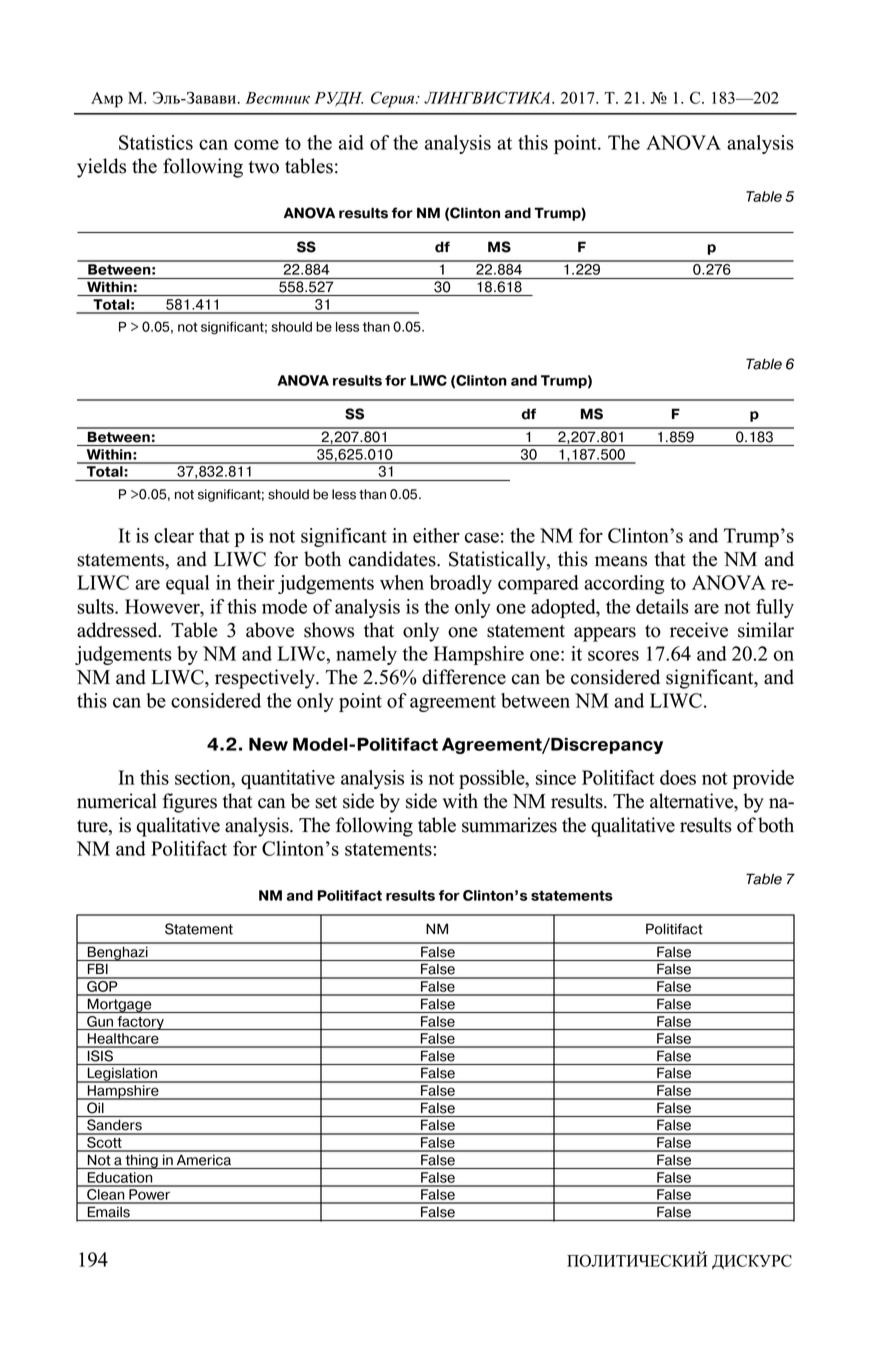 This image has height=1358, width=896. I want to click on equal, so click(188, 584).
